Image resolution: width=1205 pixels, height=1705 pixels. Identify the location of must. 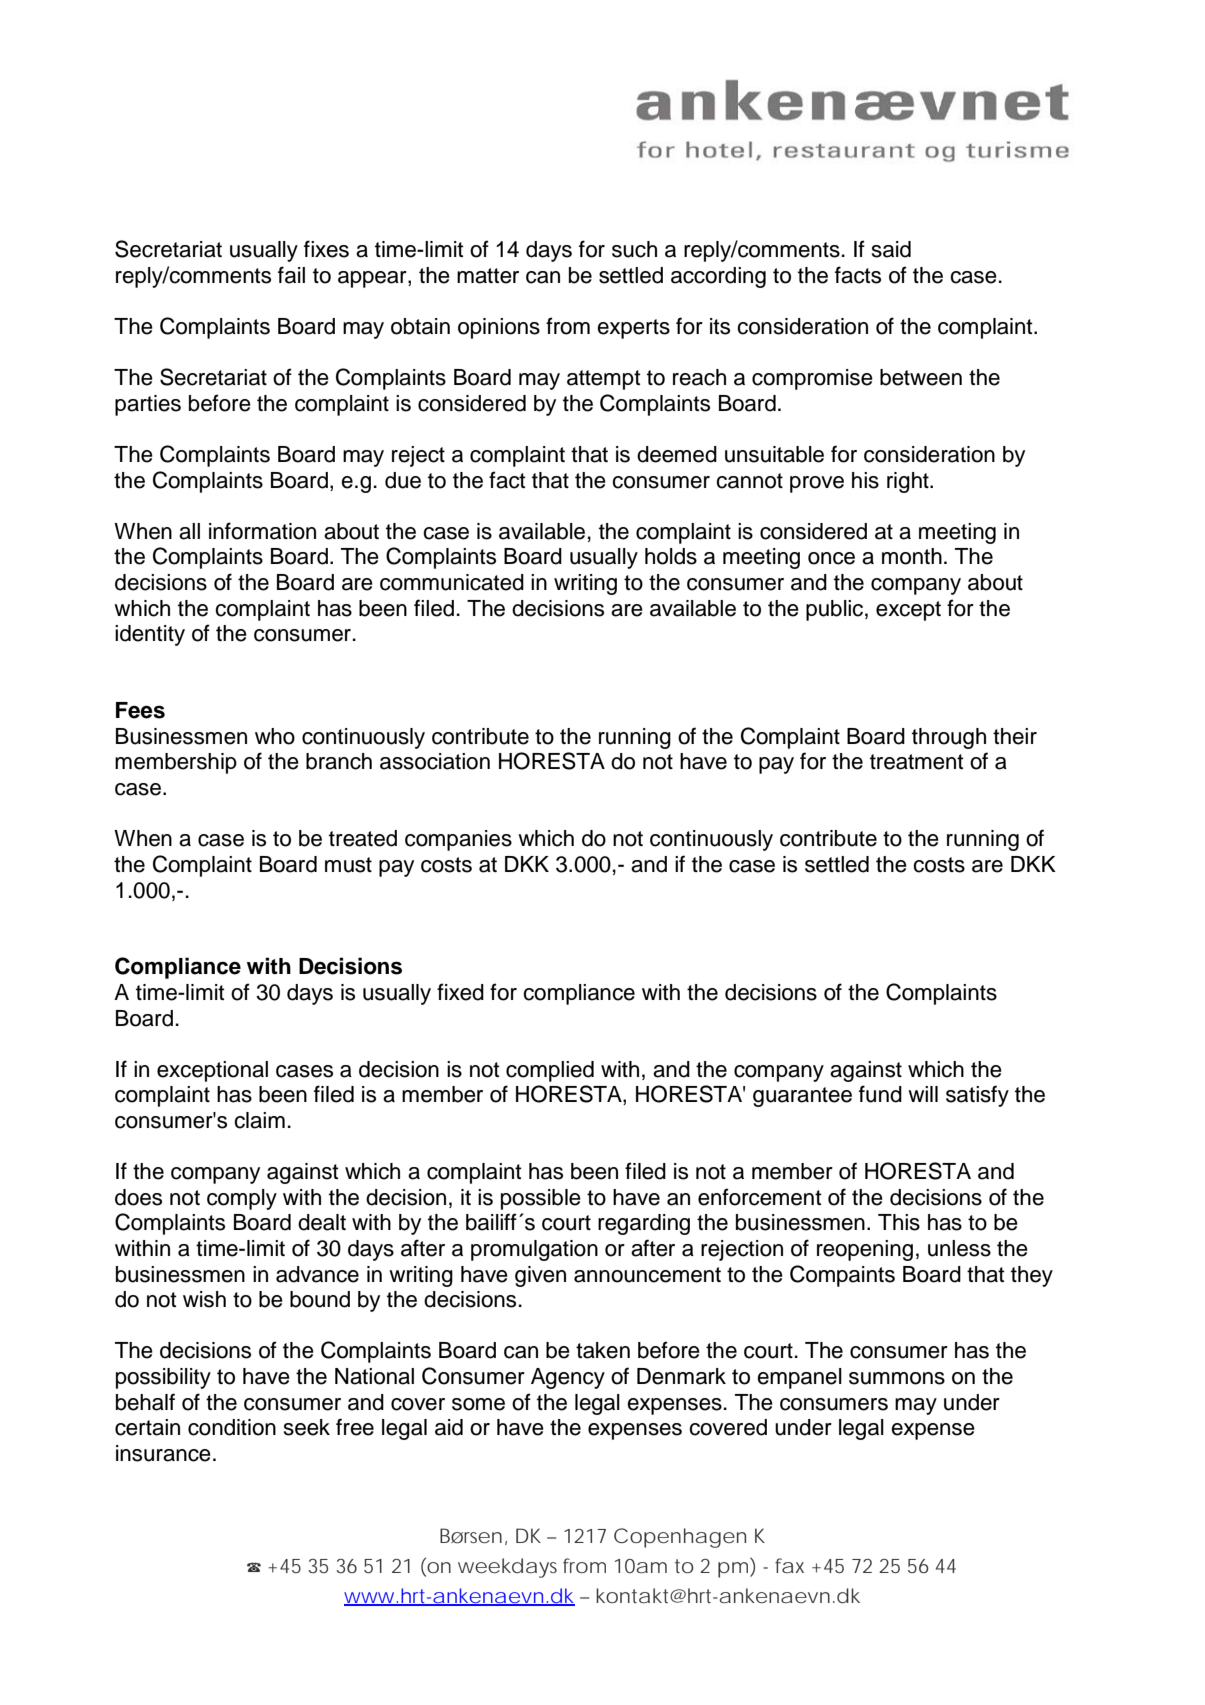
(348, 865).
